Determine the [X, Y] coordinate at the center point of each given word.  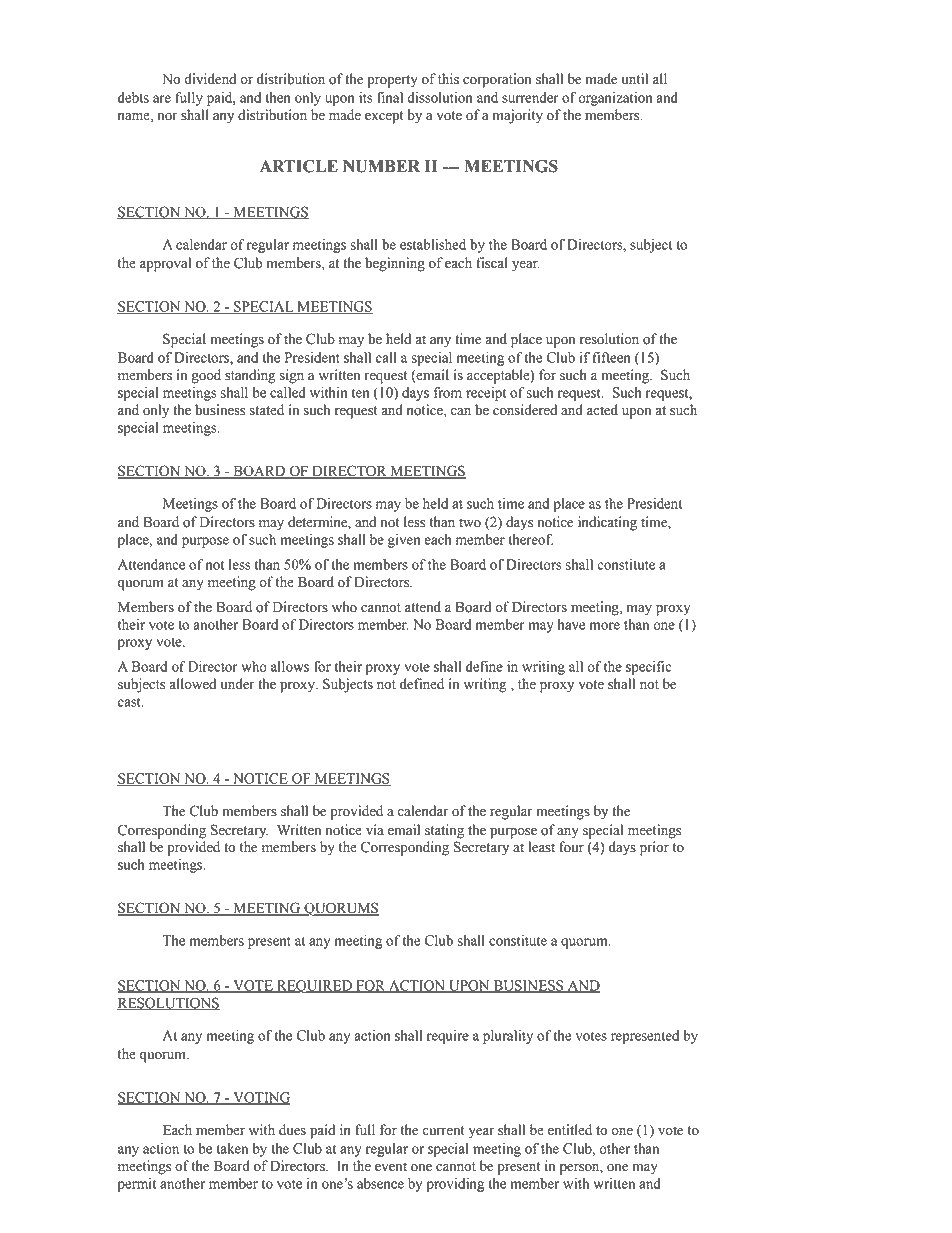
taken [232, 1148]
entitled [570, 1130]
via [375, 830]
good [206, 376]
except [384, 117]
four [571, 847]
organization [615, 99]
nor [168, 117]
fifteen [612, 357]
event [391, 1167]
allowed [192, 684]
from [448, 392]
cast [130, 702]
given [404, 541]
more [605, 626]
